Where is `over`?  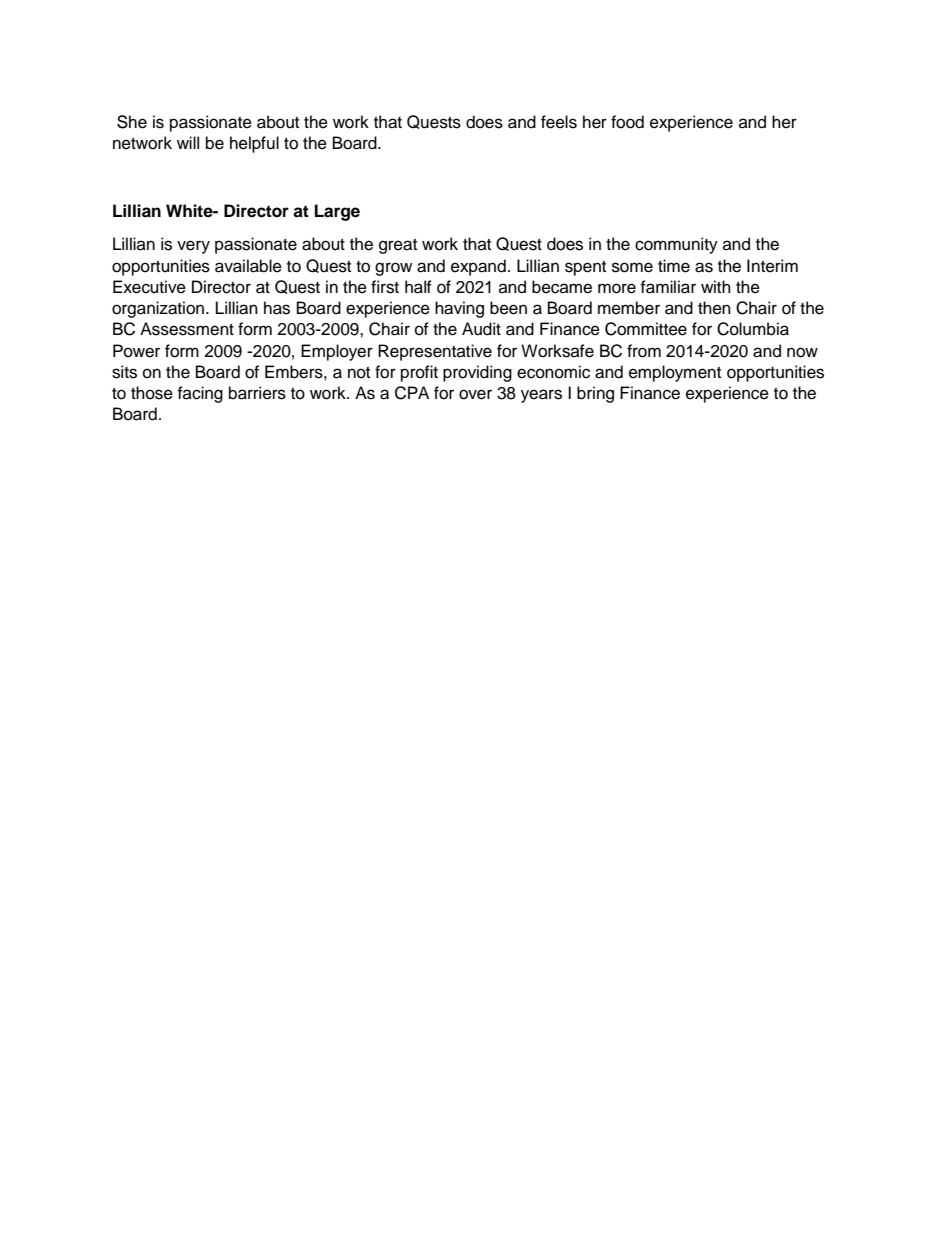 over is located at coordinates (475, 394).
